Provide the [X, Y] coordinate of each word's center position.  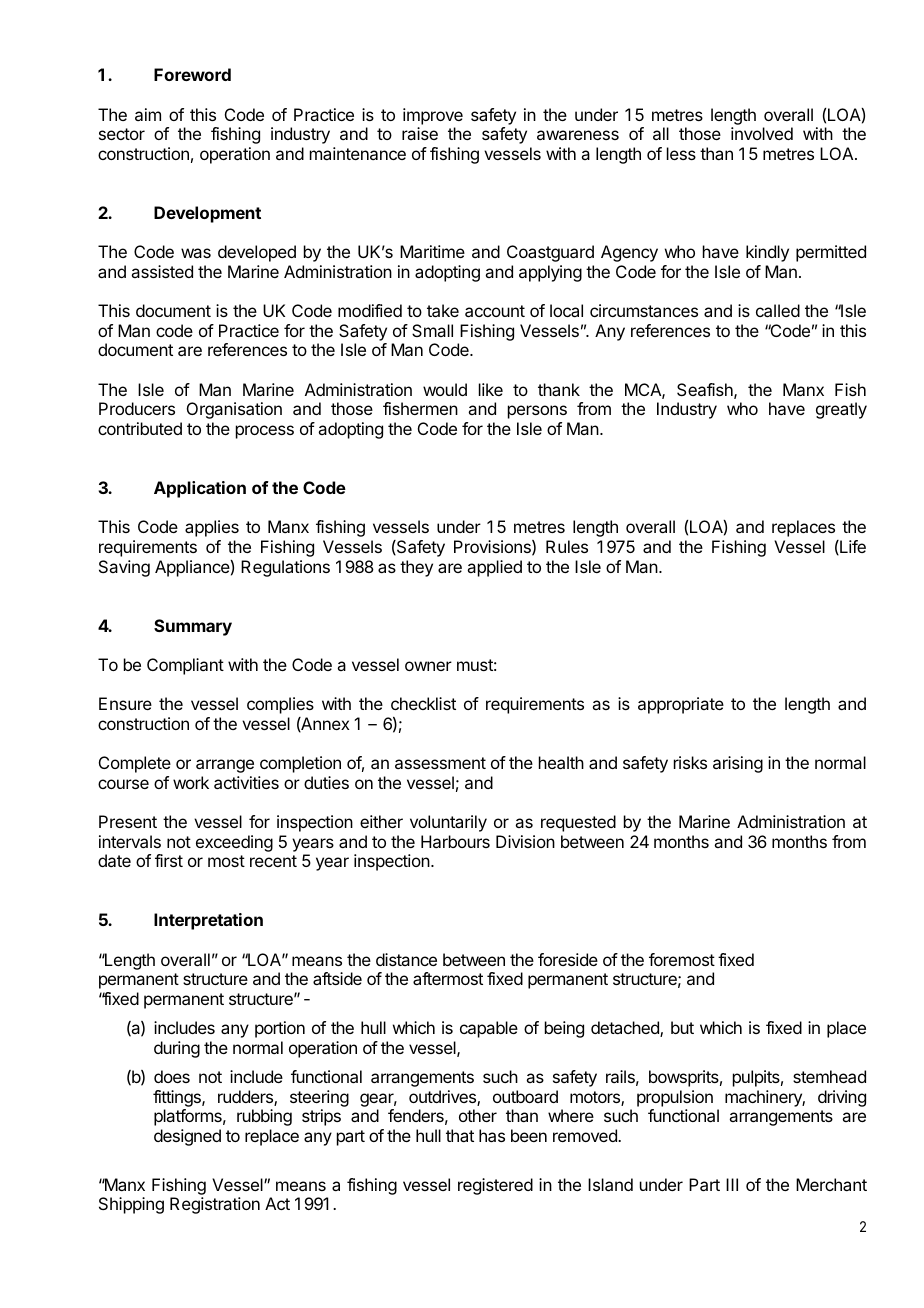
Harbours [455, 841]
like [491, 389]
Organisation [234, 410]
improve [433, 116]
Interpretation [208, 921]
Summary [193, 627]
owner [428, 666]
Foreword [192, 74]
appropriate [681, 705]
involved [762, 133]
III [732, 1184]
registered [495, 1186]
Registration [215, 1205]
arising [738, 764]
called [778, 310]
